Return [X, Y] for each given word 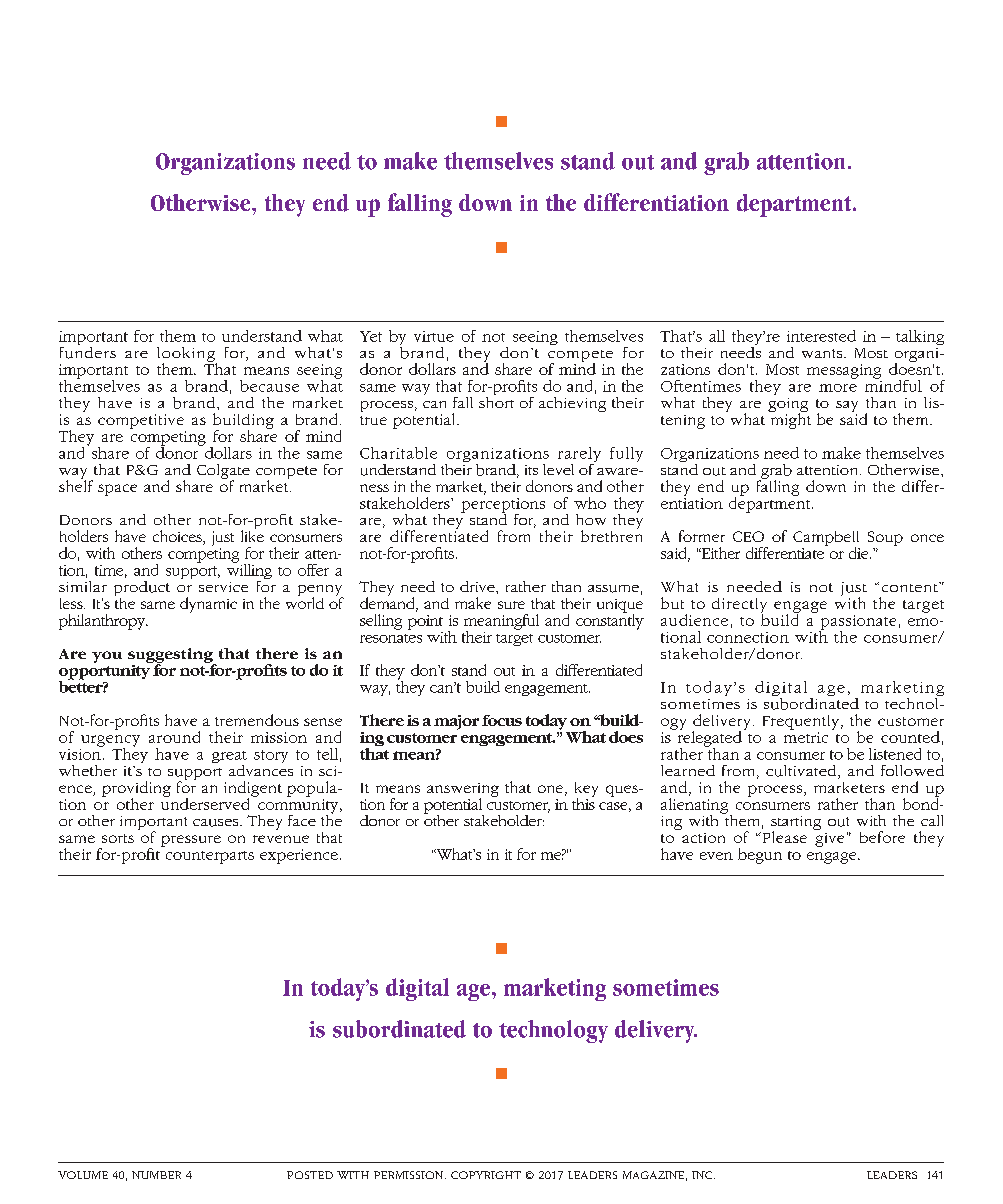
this [583, 802]
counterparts [210, 857]
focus [502, 720]
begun [760, 856]
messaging [844, 371]
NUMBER [156, 1175]
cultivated [802, 772]
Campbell [826, 539]
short [496, 401]
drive [478, 586]
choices [178, 537]
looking [187, 355]
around [174, 737]
